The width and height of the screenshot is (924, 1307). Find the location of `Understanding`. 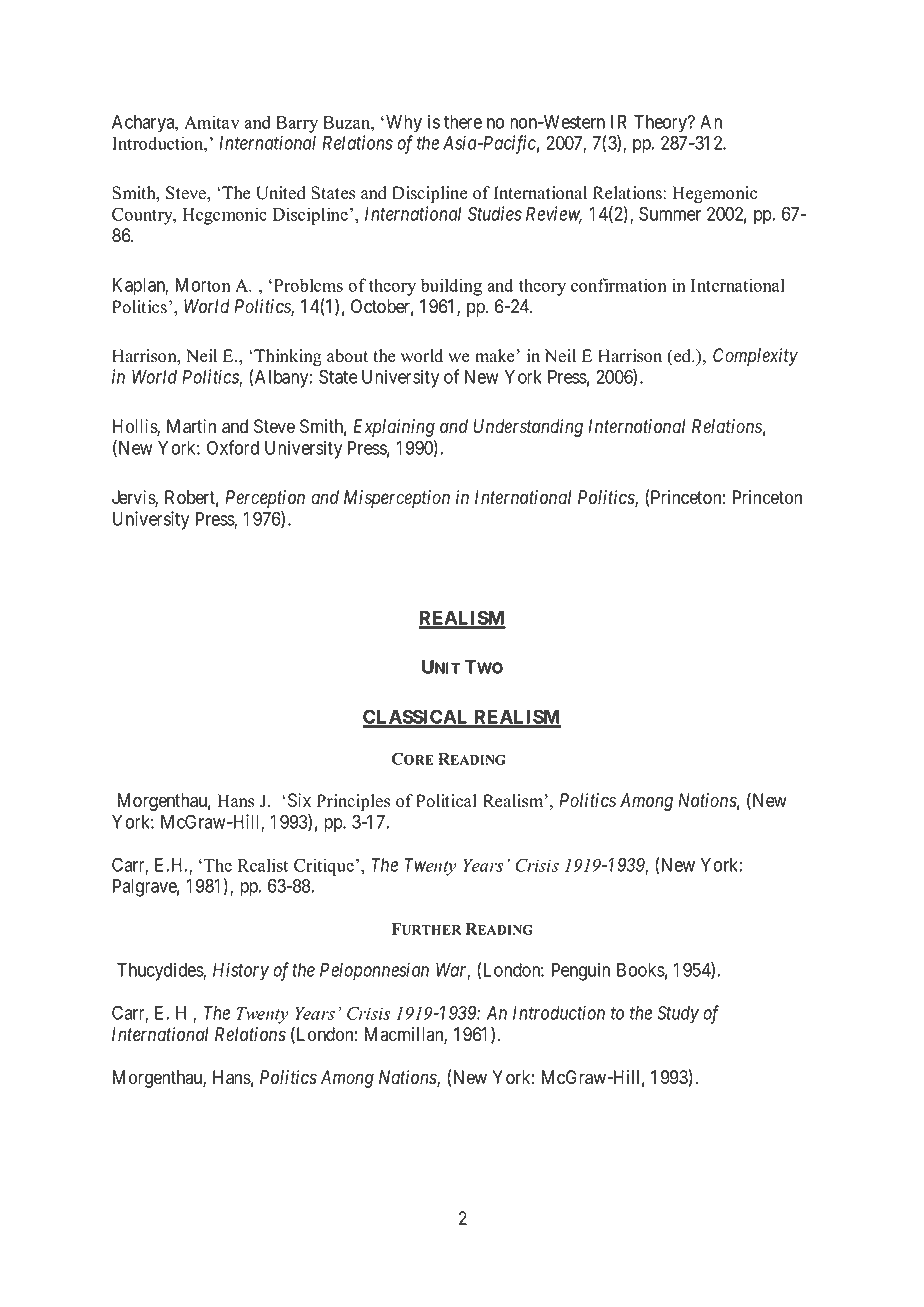

Understanding is located at coordinates (528, 428).
